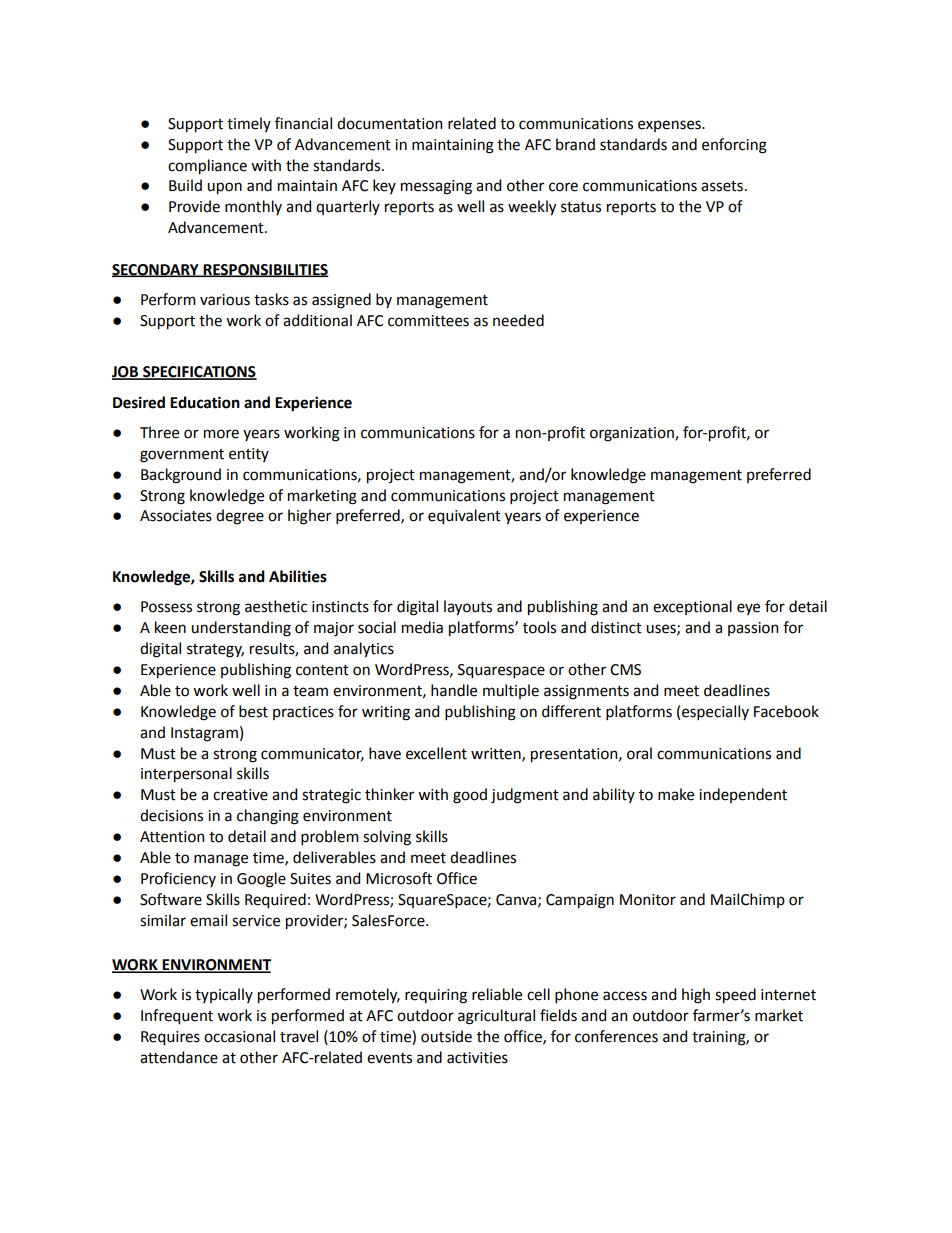  I want to click on organization, so click(633, 434).
